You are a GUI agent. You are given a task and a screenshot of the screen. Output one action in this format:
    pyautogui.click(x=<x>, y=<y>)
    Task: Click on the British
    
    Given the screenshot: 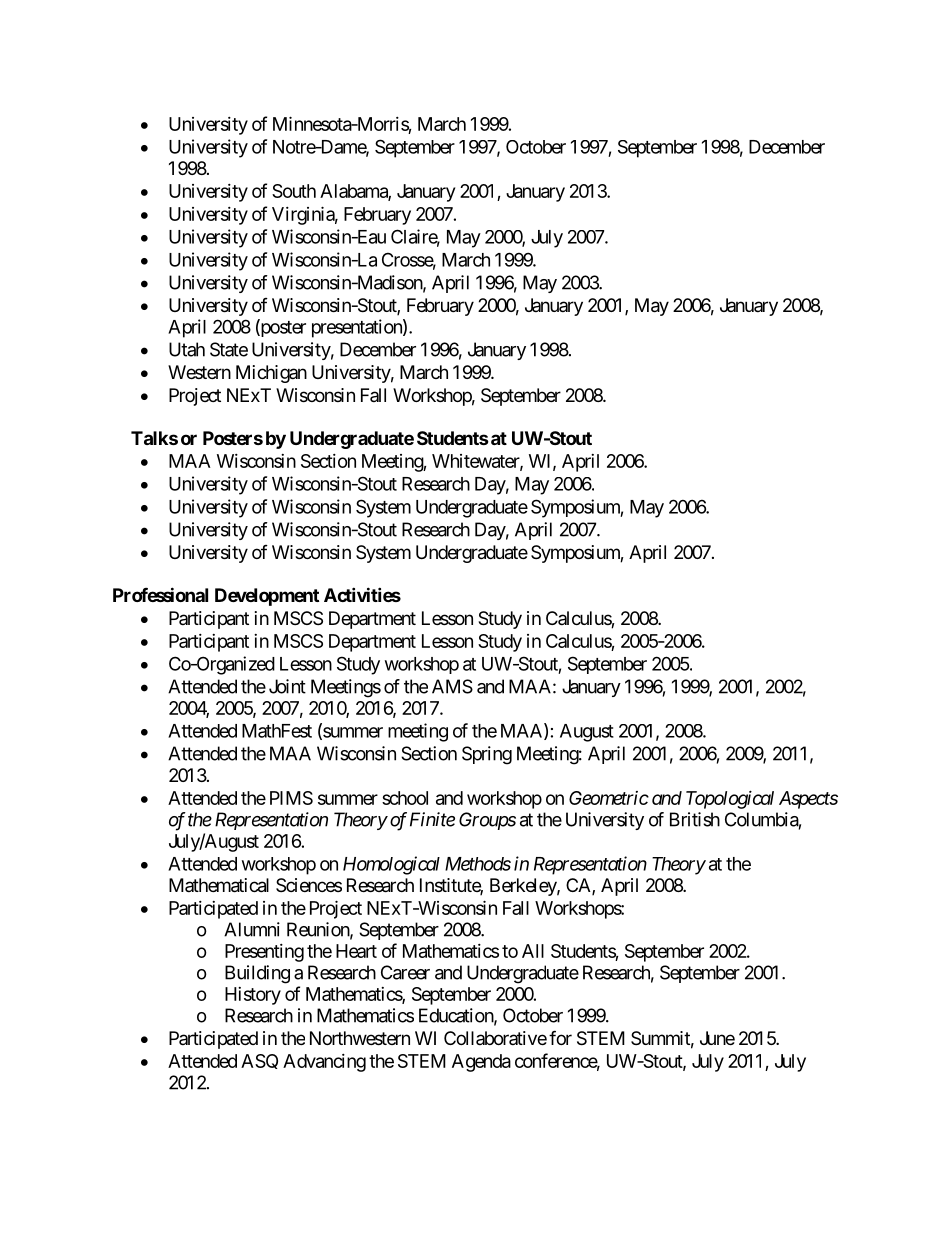 What is the action you would take?
    pyautogui.click(x=695, y=819)
